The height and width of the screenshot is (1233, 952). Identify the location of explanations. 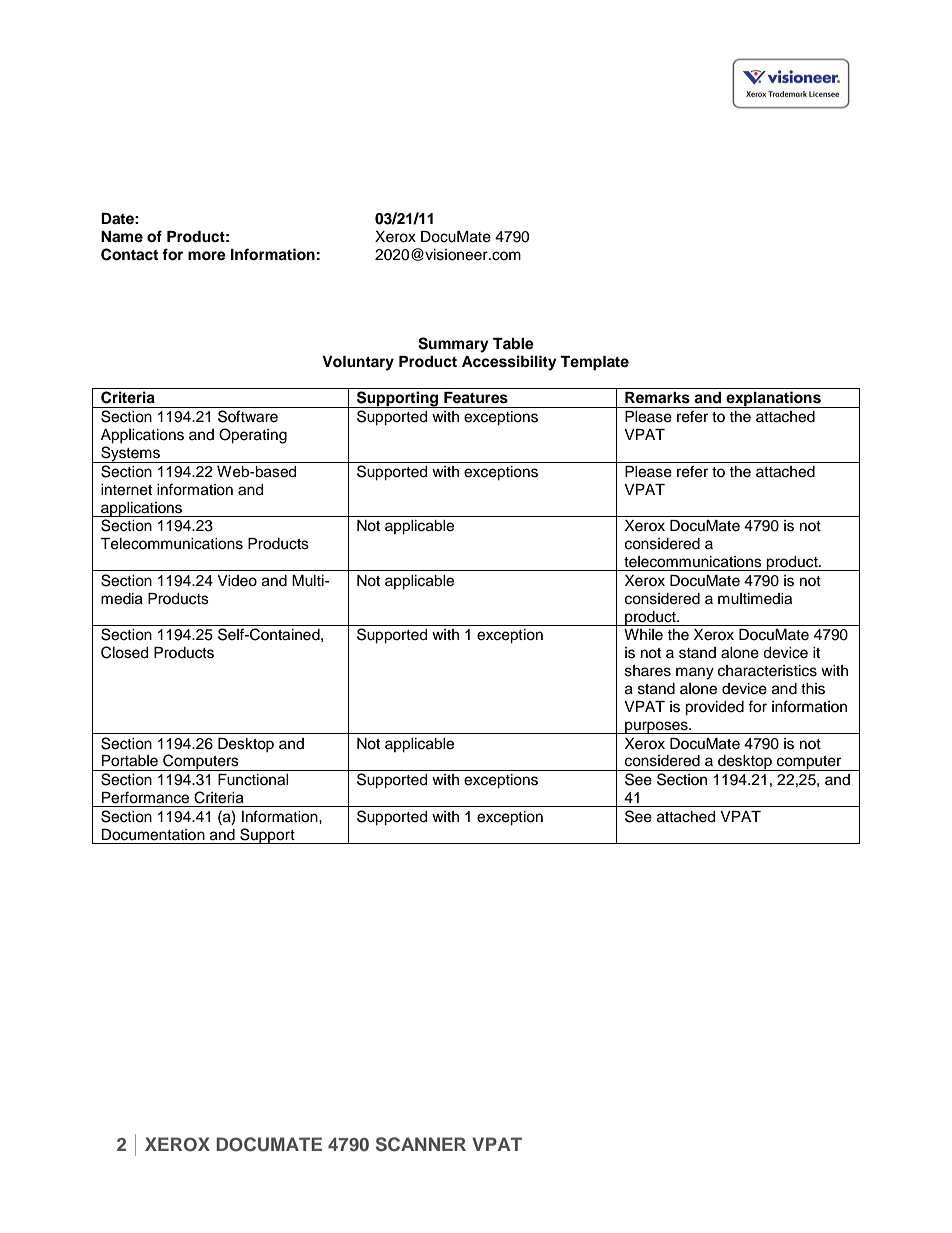
(773, 399).
